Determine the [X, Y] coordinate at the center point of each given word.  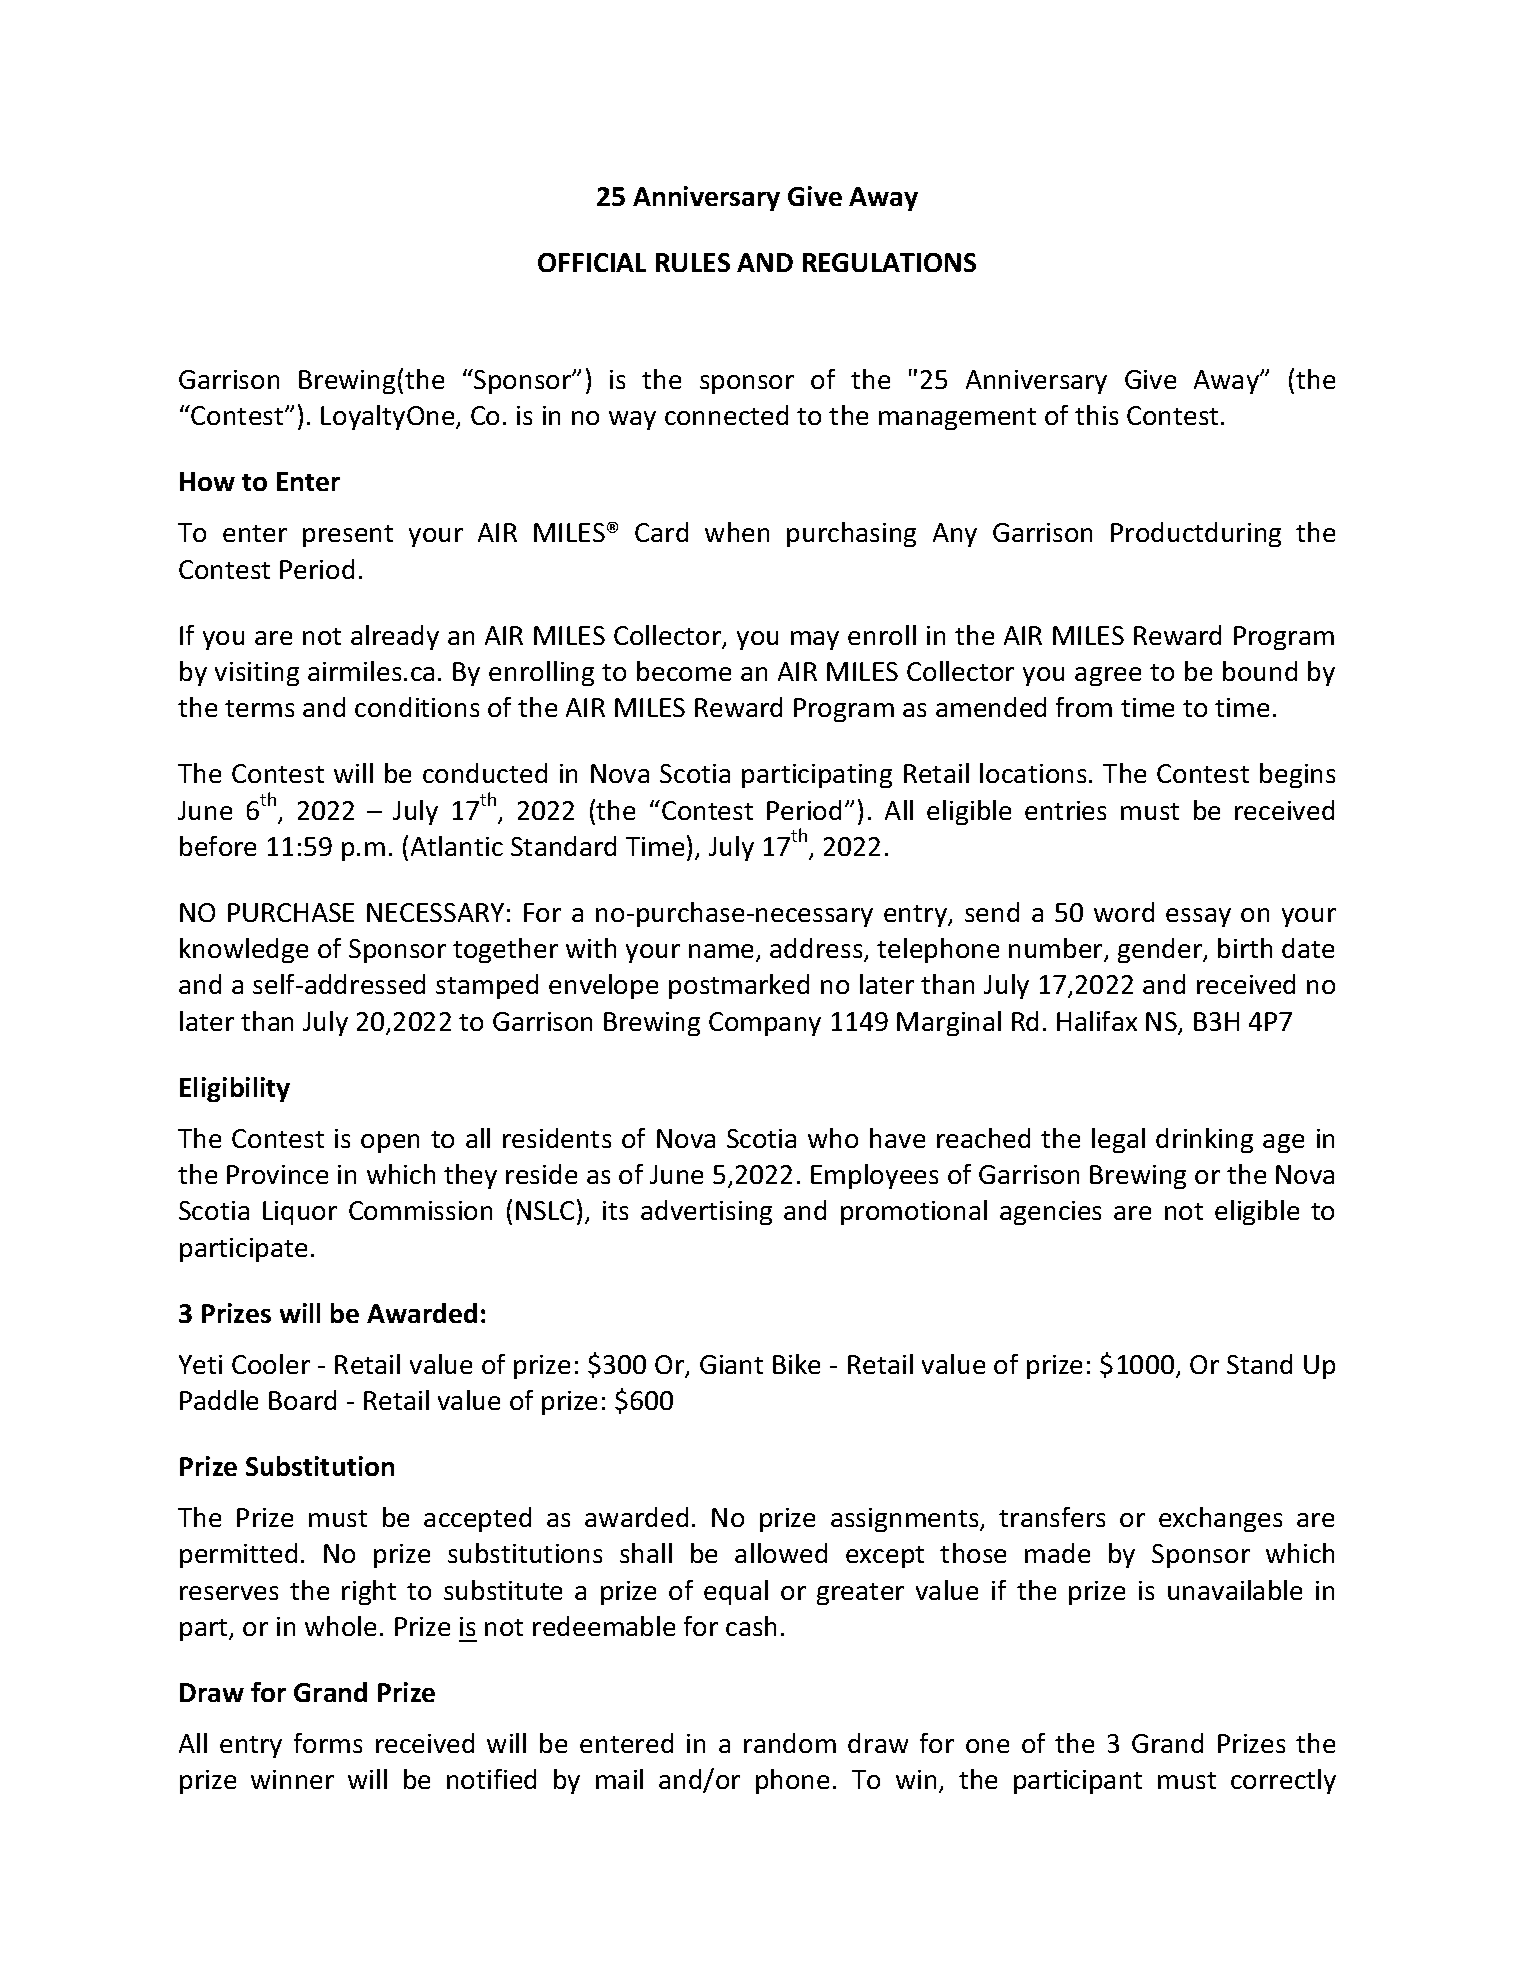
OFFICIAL [592, 262]
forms [328, 1743]
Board [302, 1400]
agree [1108, 676]
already [395, 637]
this [1096, 415]
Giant [731, 1364]
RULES [693, 262]
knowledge [244, 950]
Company [765, 1024]
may [815, 640]
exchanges [1220, 1519]
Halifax [1097, 1021]
